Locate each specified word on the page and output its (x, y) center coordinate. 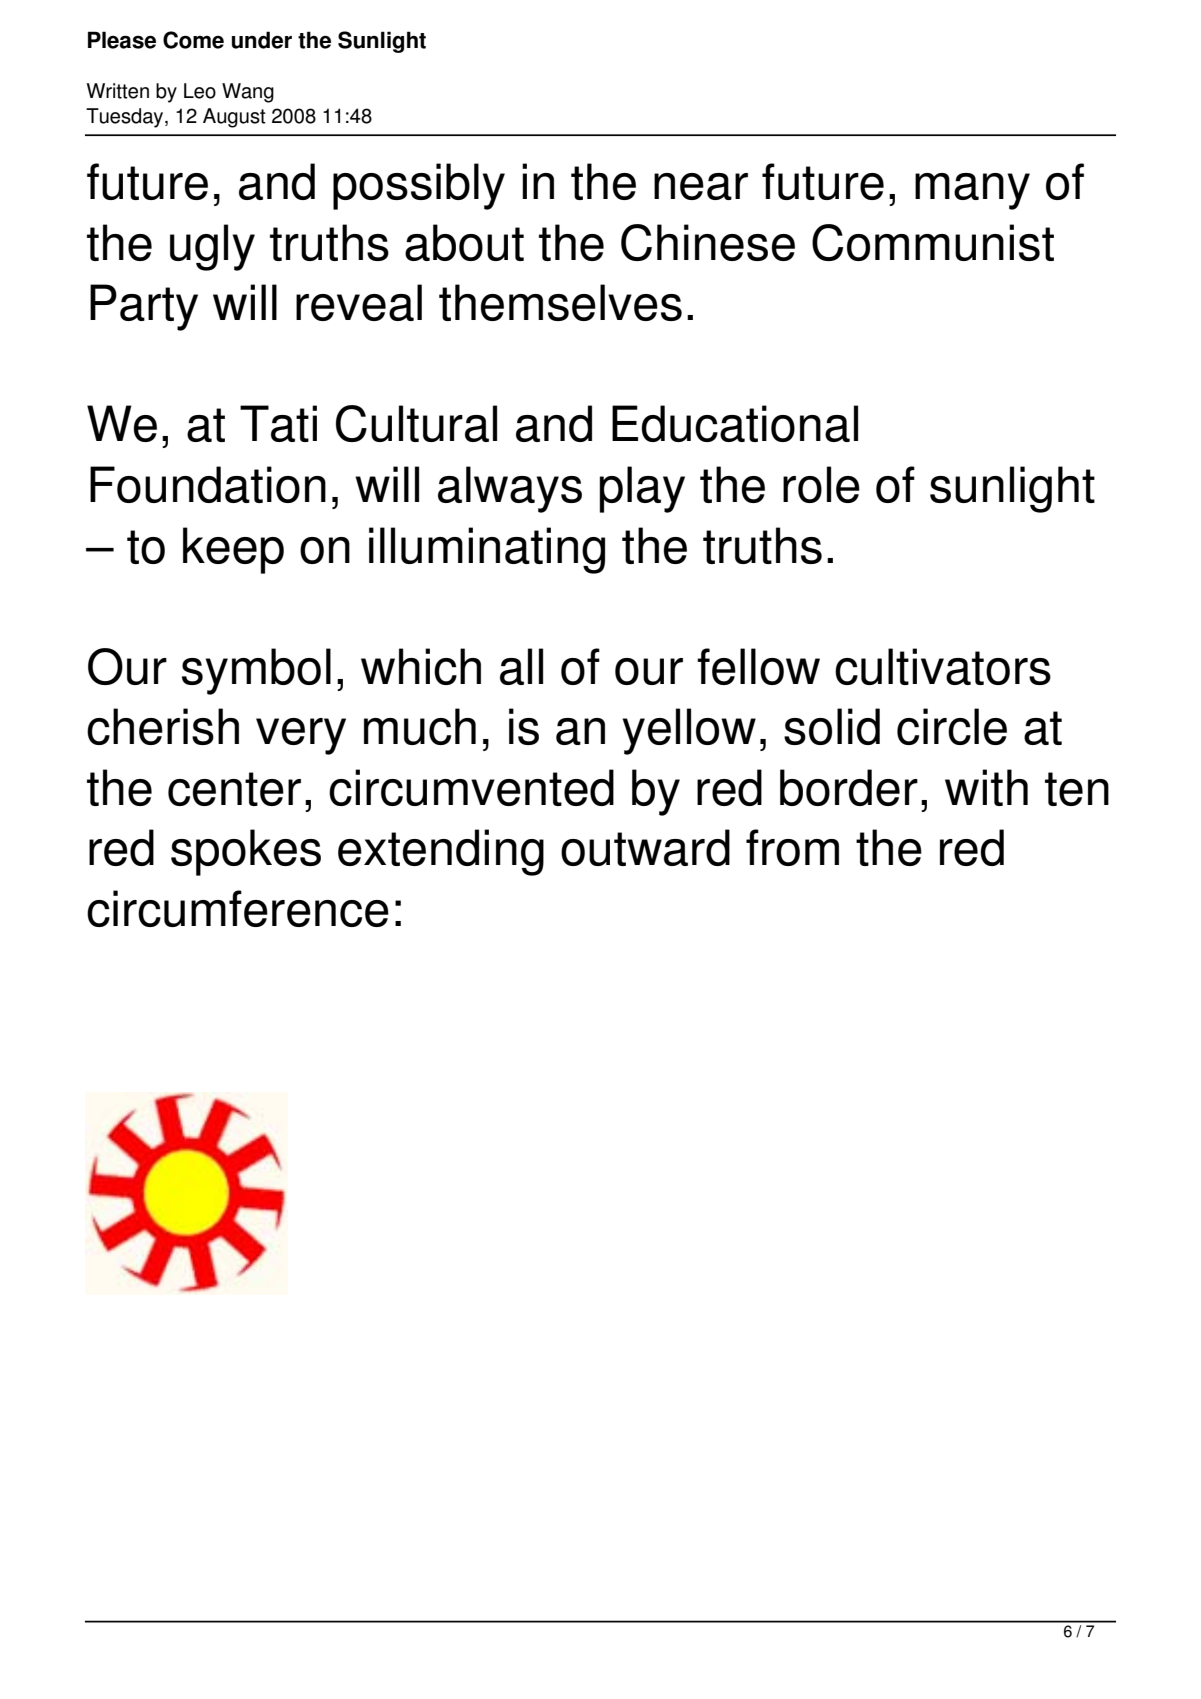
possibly (419, 186)
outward (645, 847)
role (821, 484)
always (510, 489)
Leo (200, 91)
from (792, 847)
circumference (238, 908)
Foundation (208, 484)
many (972, 191)
